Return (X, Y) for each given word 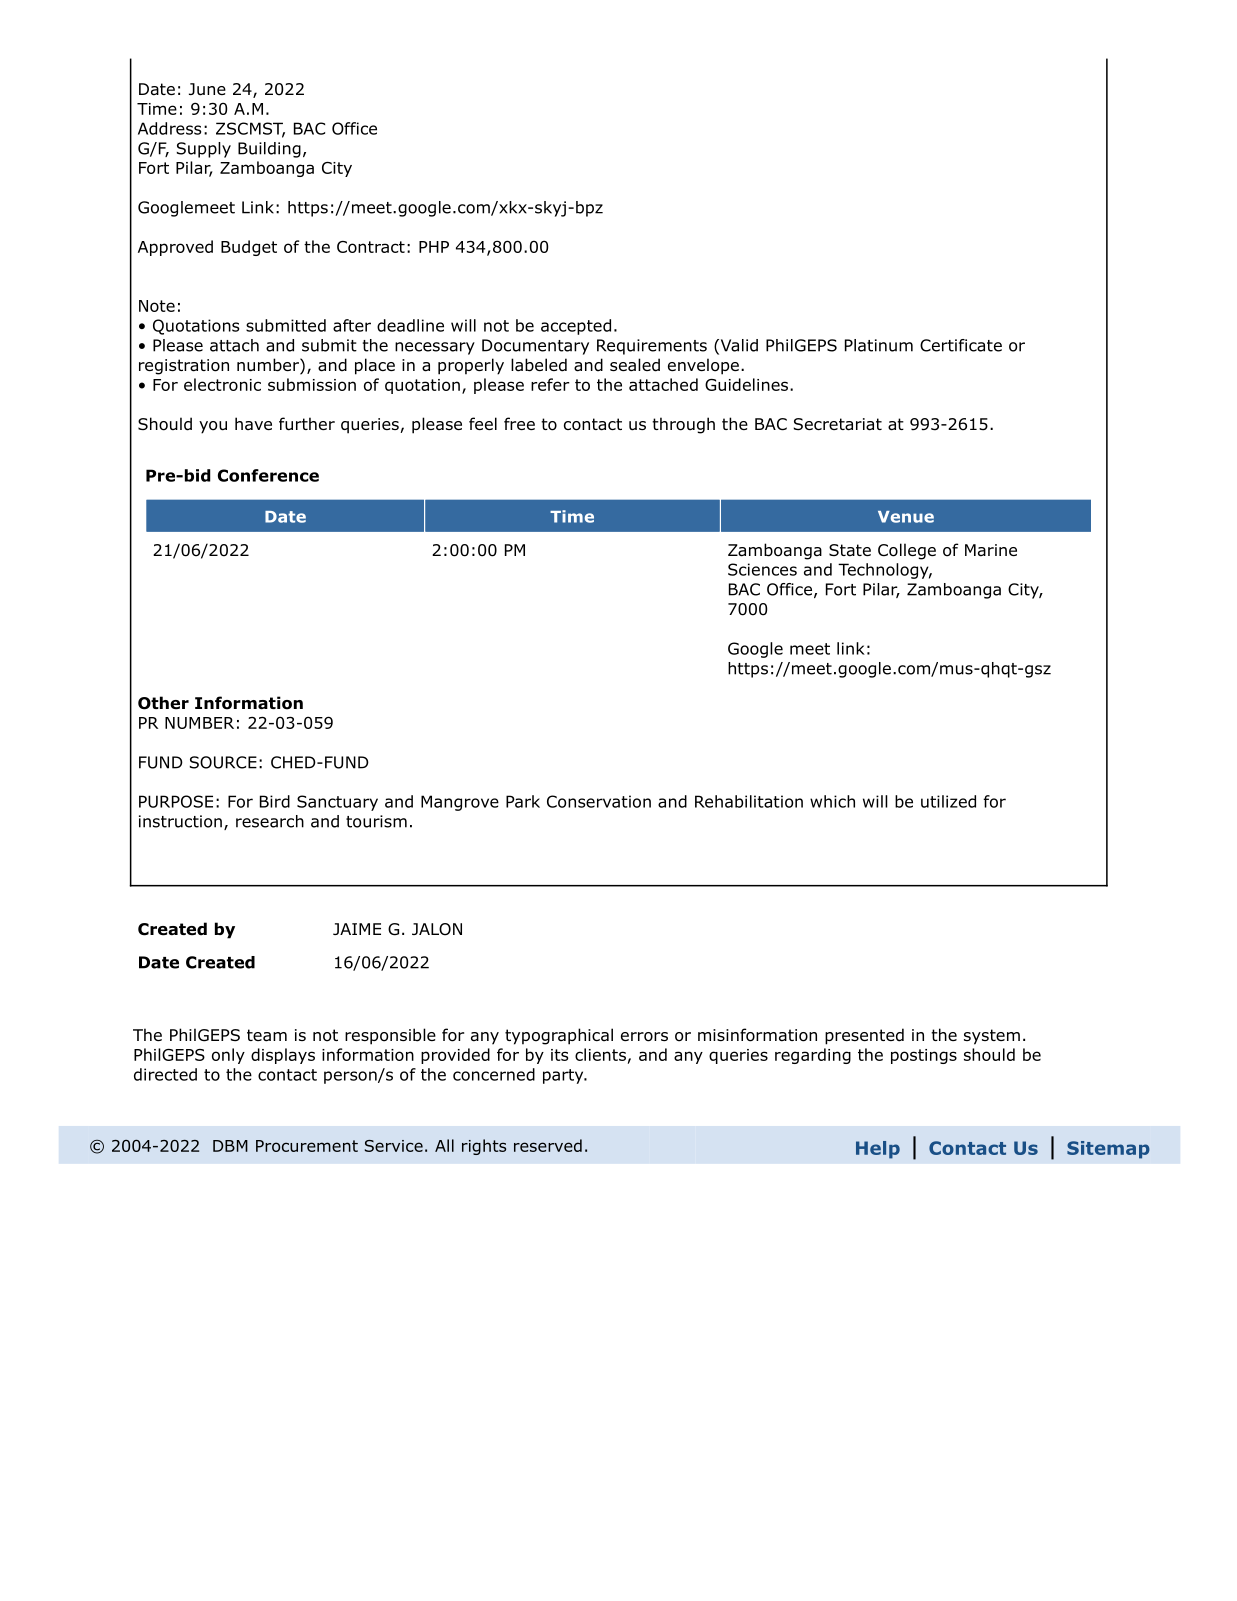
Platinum (879, 345)
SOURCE (223, 762)
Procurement (307, 1146)
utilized (948, 801)
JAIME (357, 929)
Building (269, 150)
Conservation (599, 801)
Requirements (652, 347)
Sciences (762, 569)
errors (644, 1037)
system (992, 1037)
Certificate (961, 345)
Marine (991, 550)
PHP (434, 247)
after (352, 325)
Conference (268, 475)
